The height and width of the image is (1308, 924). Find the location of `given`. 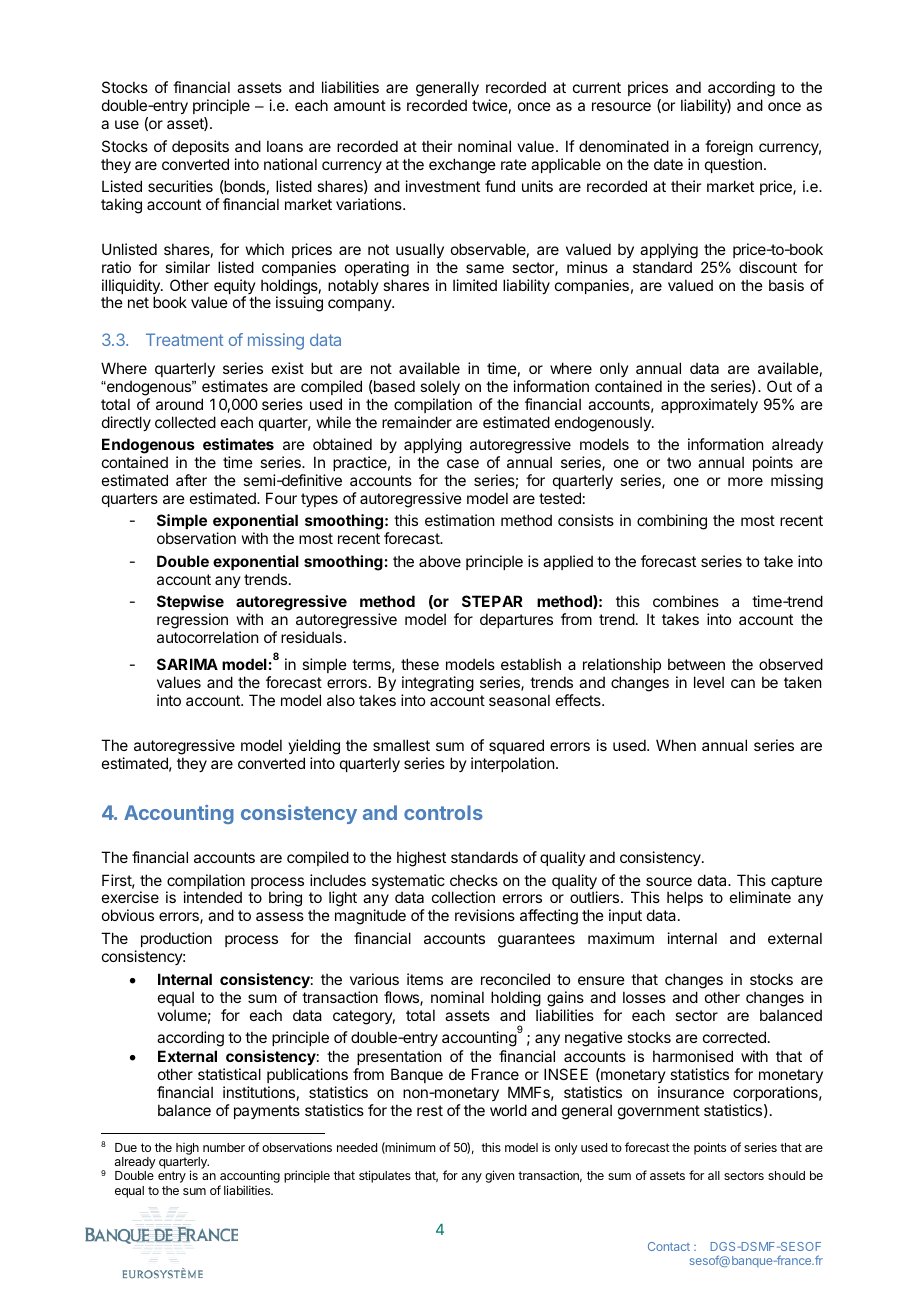

given is located at coordinates (499, 1176).
